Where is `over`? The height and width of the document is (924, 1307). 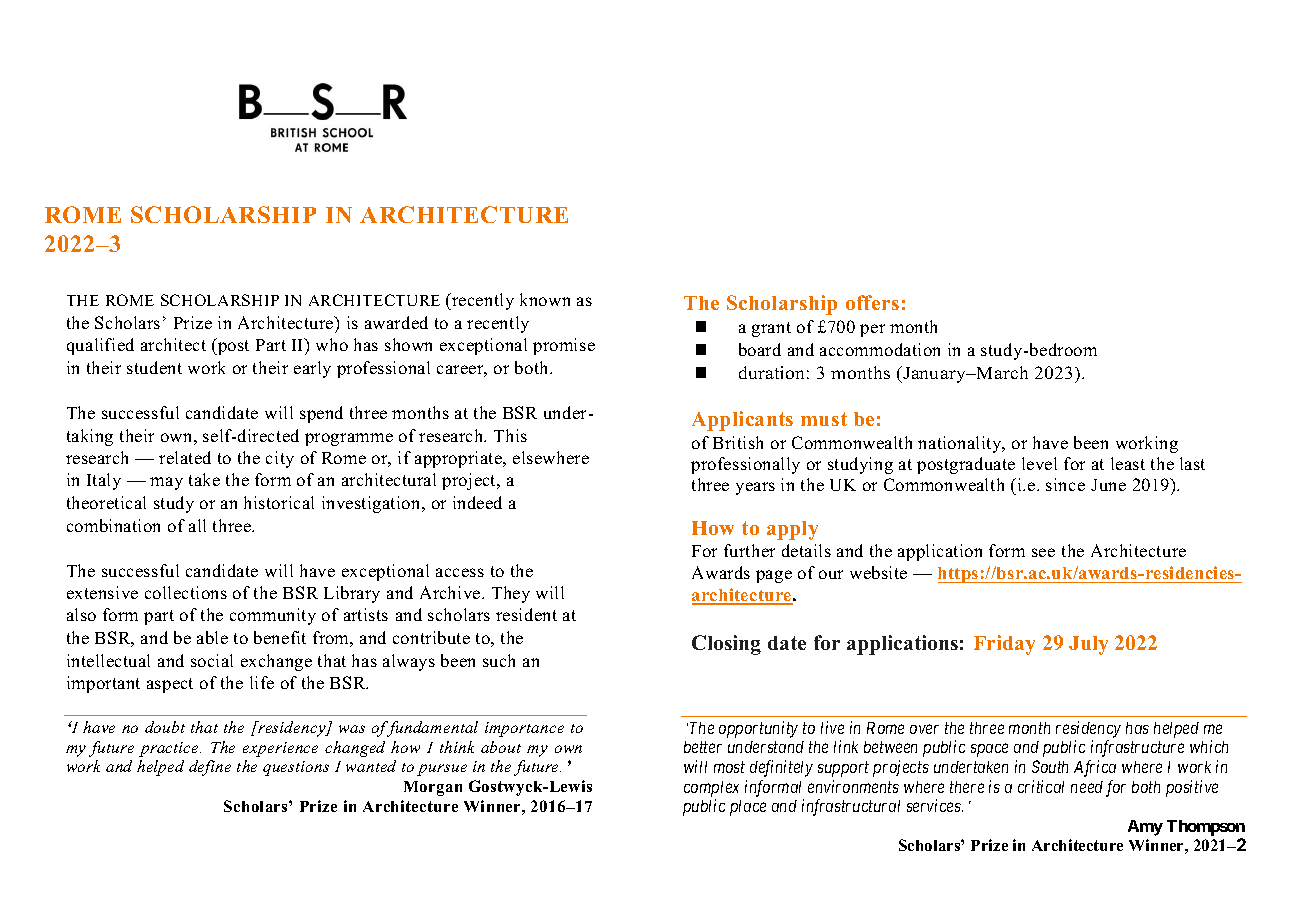
over is located at coordinates (924, 729).
